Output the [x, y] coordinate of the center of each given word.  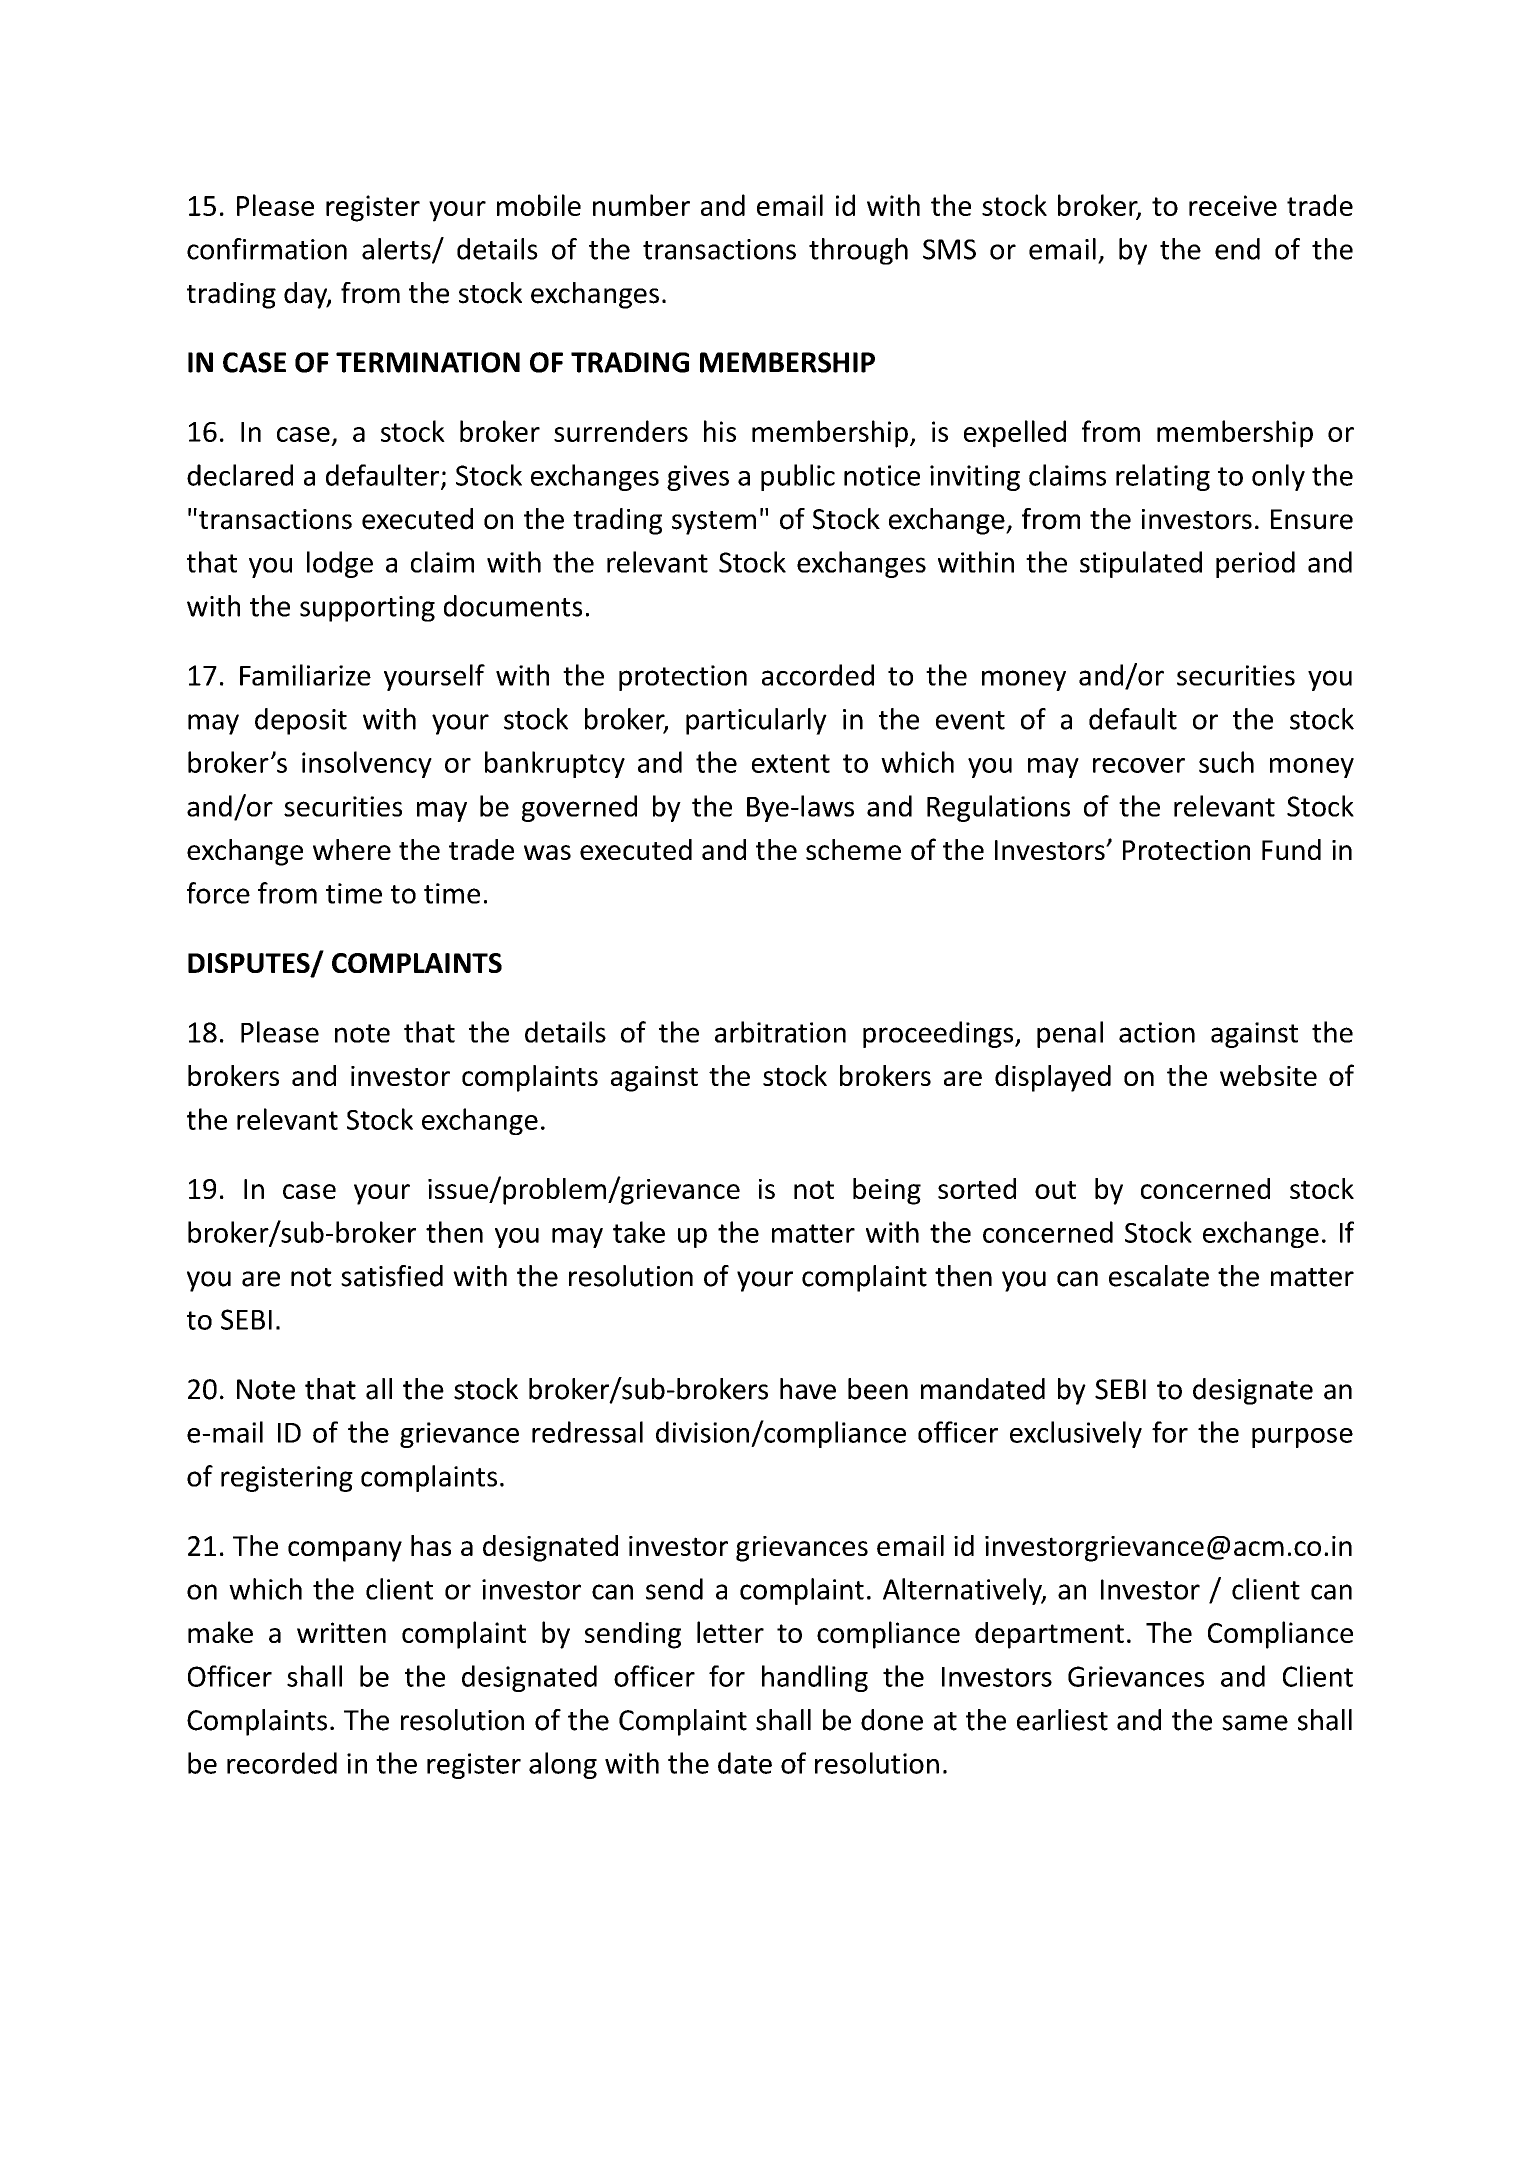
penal [1070, 1034]
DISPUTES [250, 964]
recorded [282, 1763]
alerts [397, 250]
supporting [367, 609]
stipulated [1141, 564]
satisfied [392, 1276]
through [858, 251]
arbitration [780, 1032]
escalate [1159, 1276]
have [808, 1389]
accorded [818, 675]
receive [1233, 205]
